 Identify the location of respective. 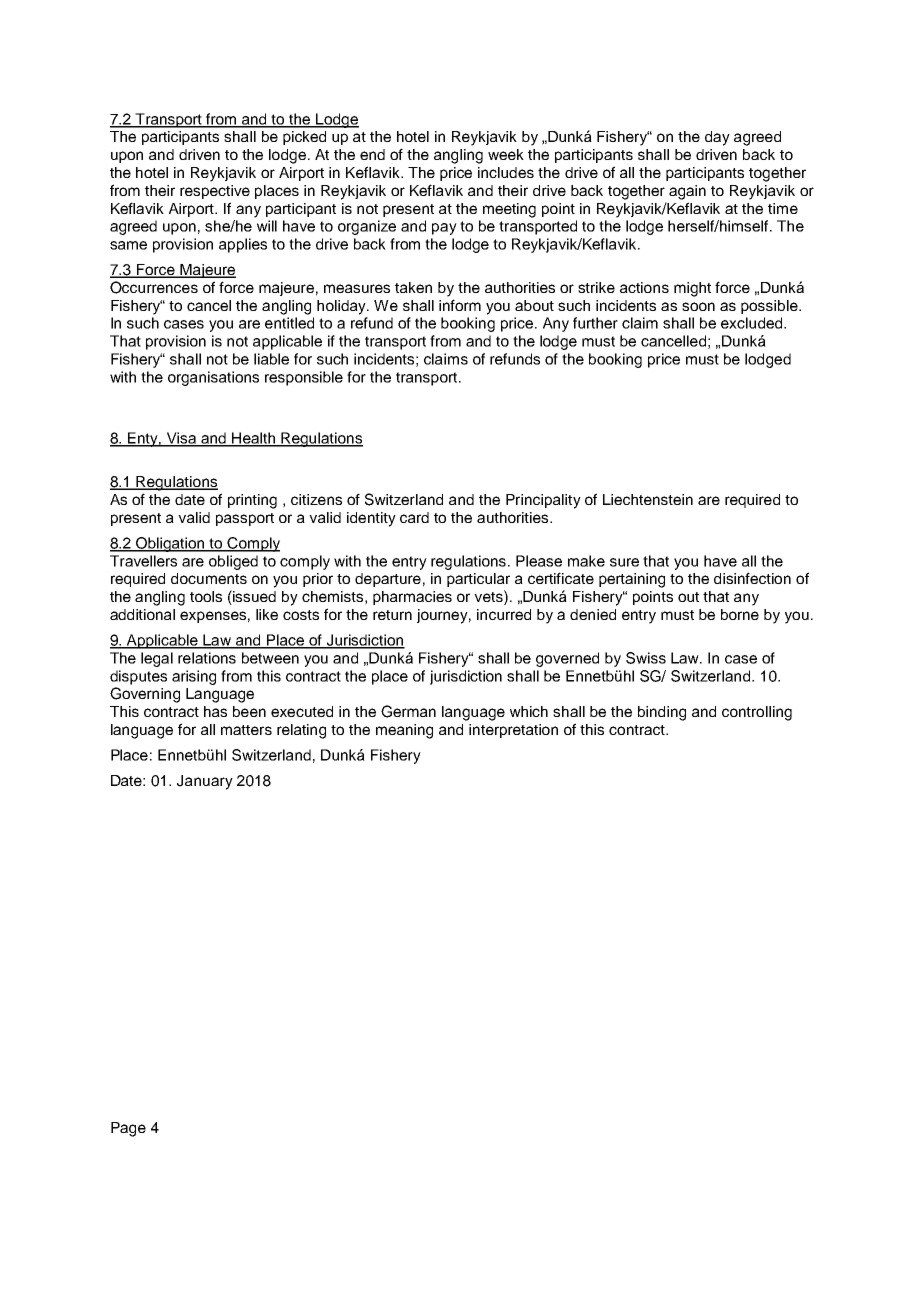
(215, 192).
